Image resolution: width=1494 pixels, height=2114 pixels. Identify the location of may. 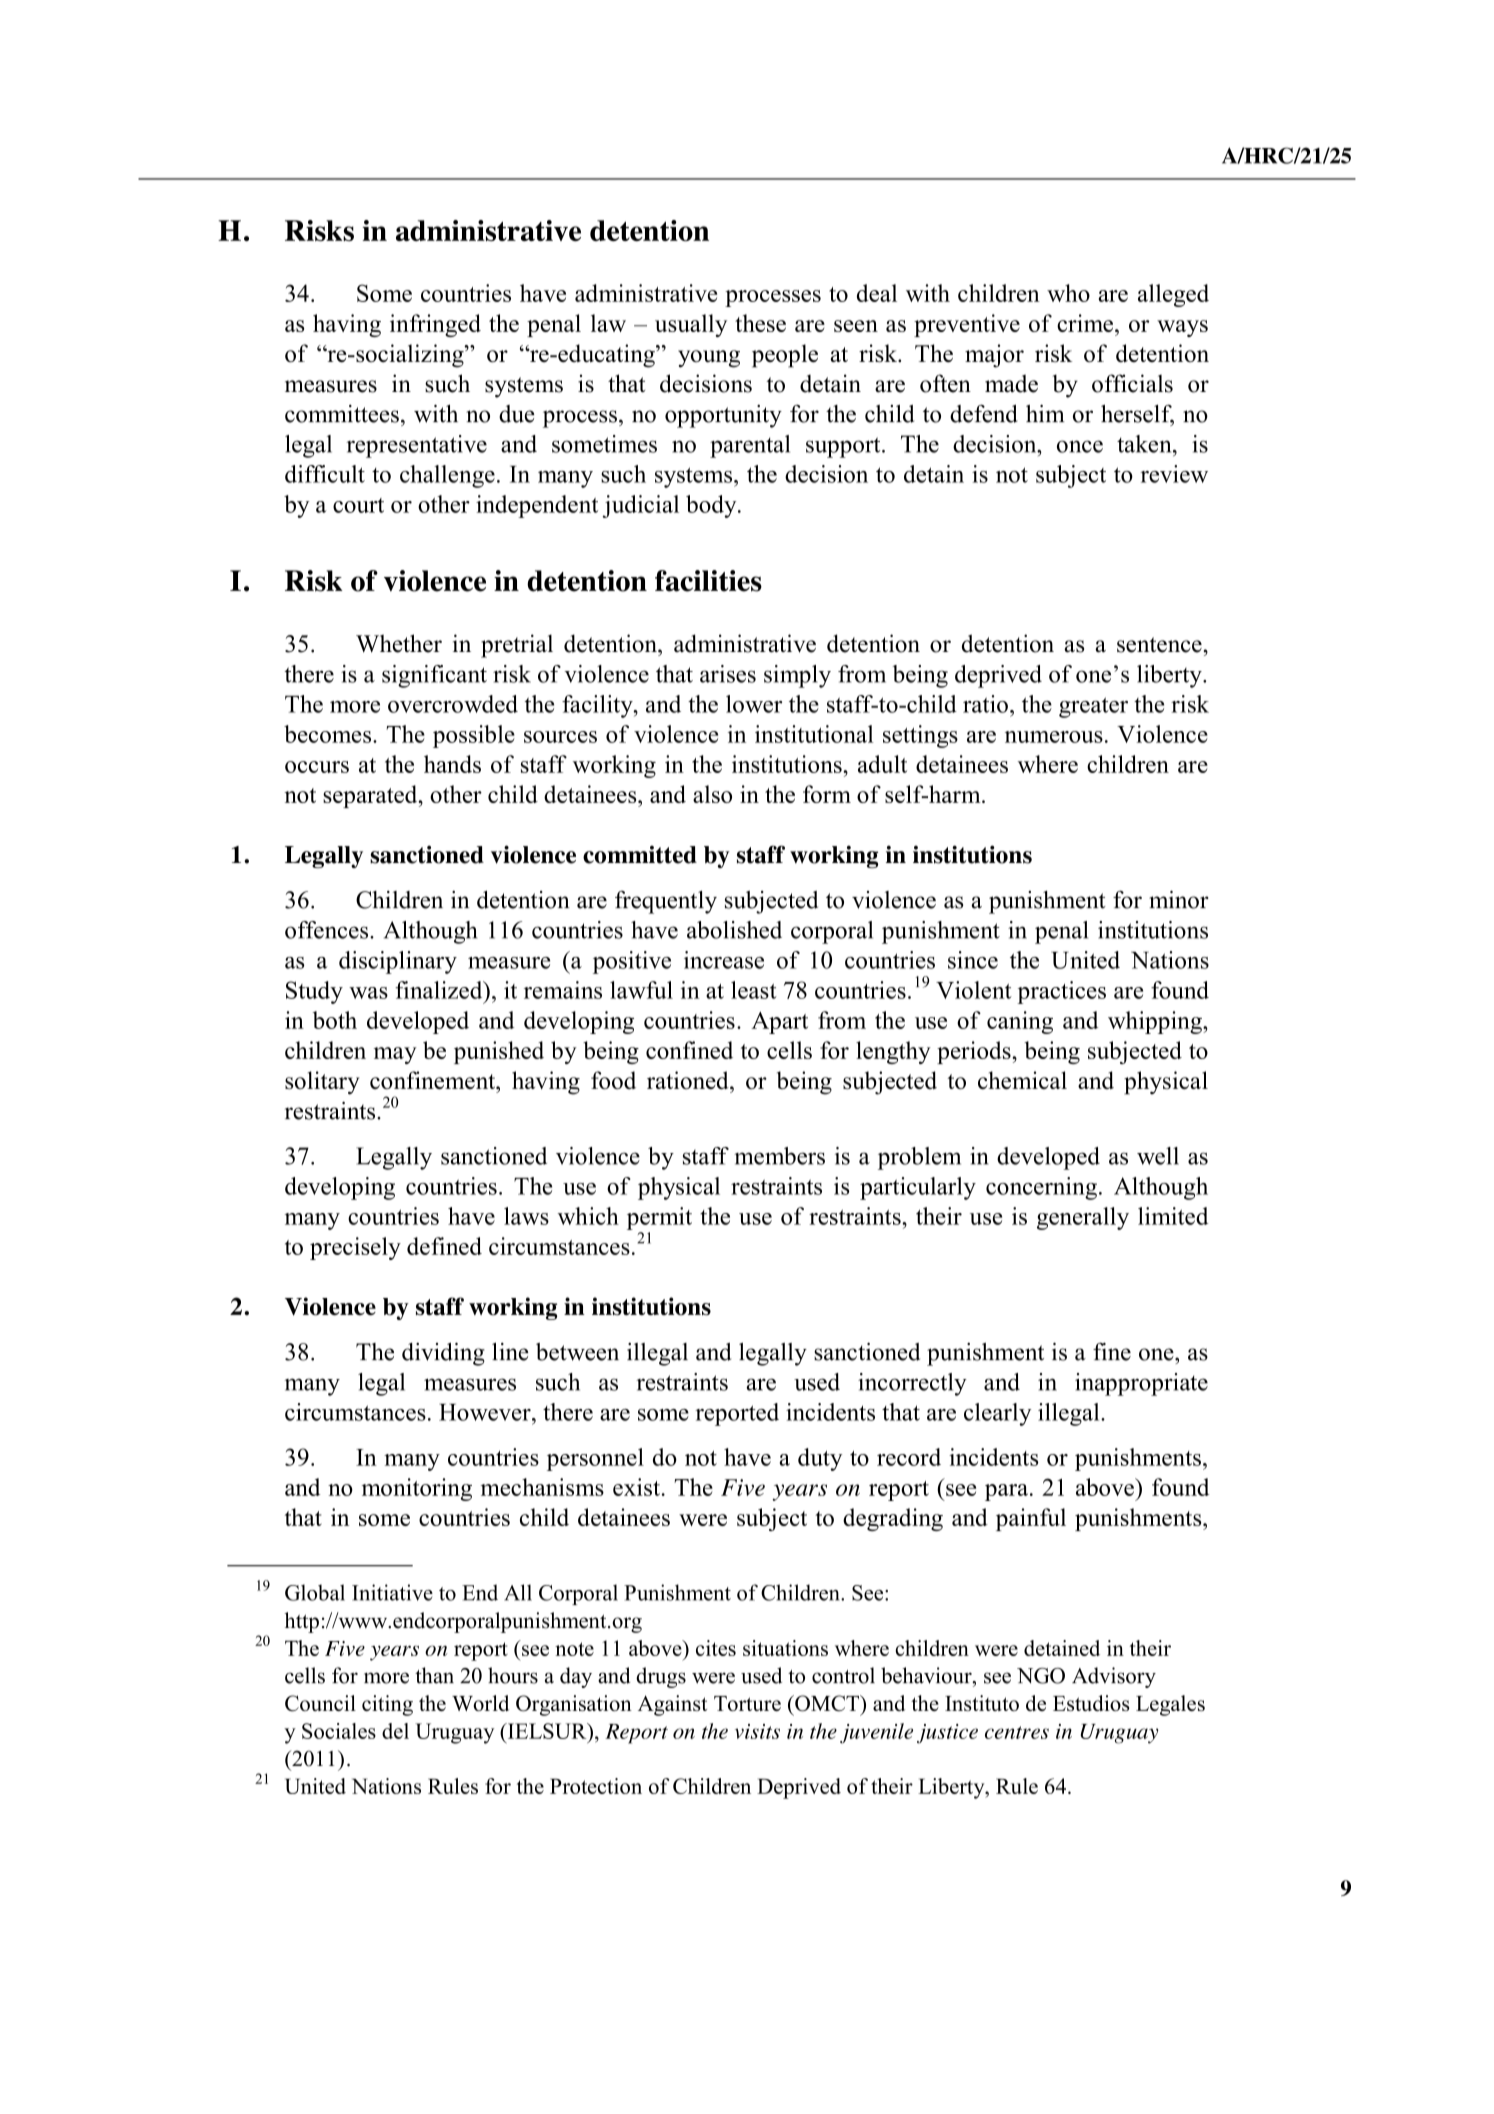
(395, 1055).
